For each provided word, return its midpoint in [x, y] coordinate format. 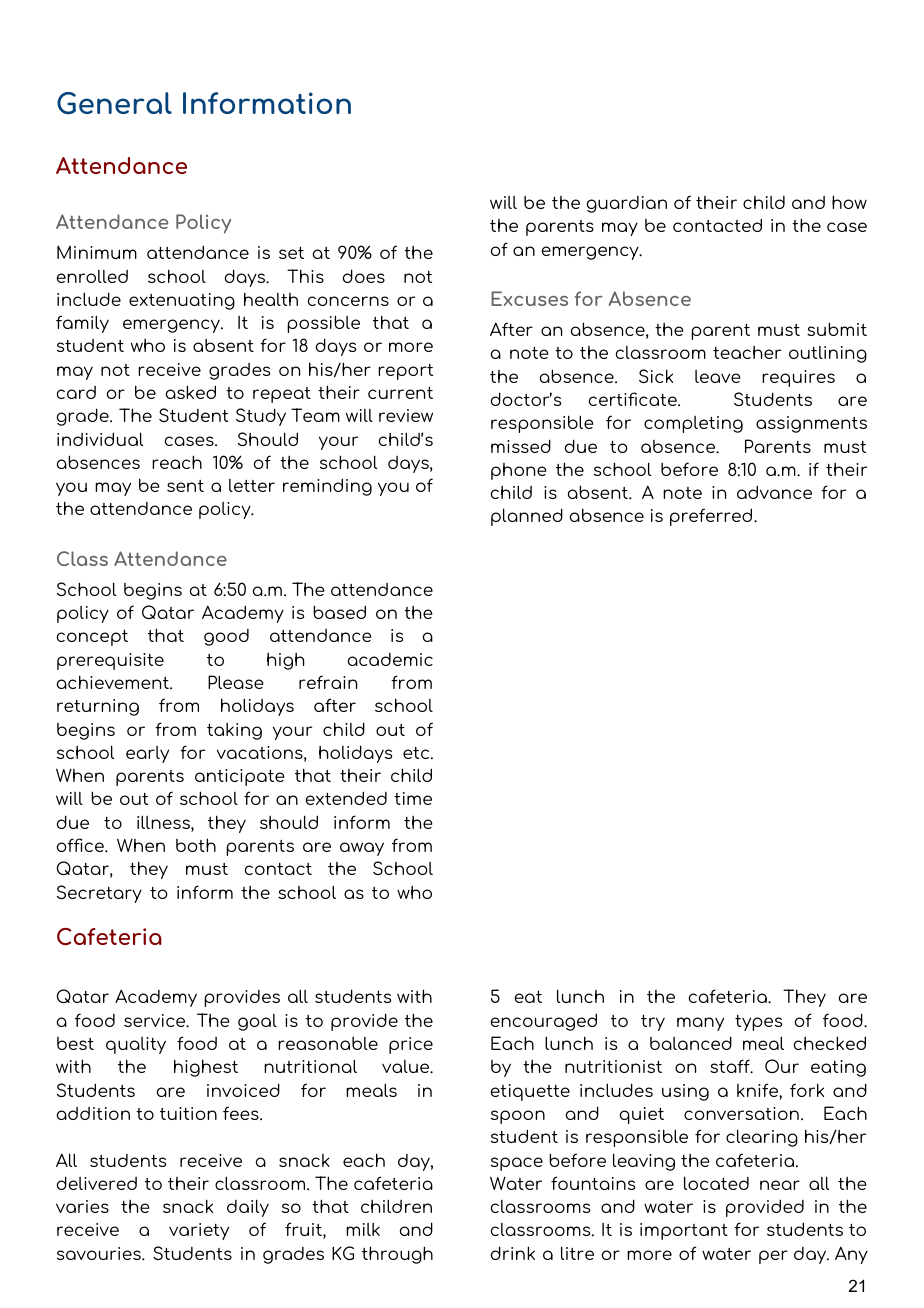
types [758, 1023]
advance [774, 492]
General [114, 103]
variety [199, 1231]
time [413, 798]
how [849, 202]
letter [252, 485]
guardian [627, 204]
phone [519, 471]
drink [513, 1253]
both [196, 845]
